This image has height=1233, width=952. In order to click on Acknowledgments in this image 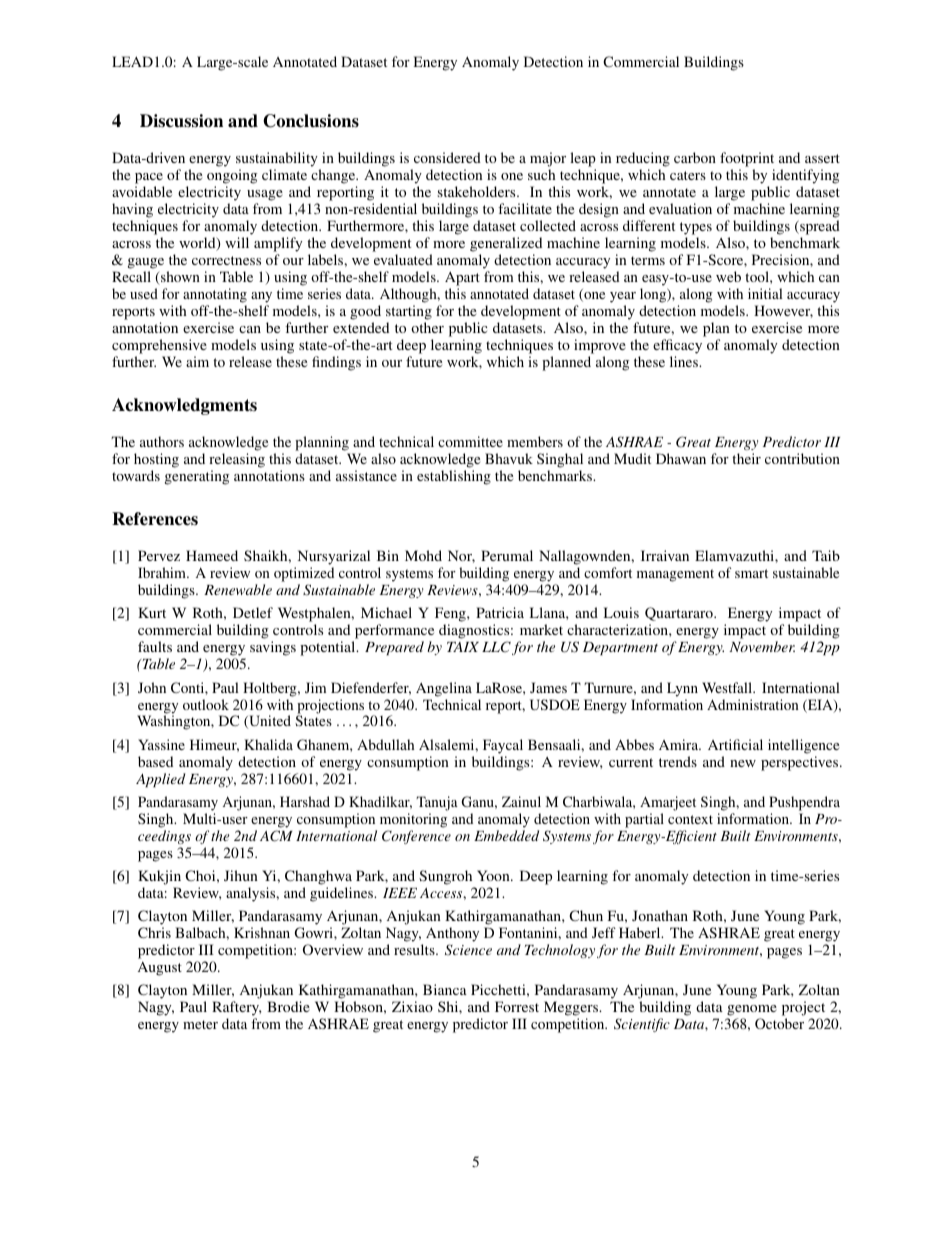, I will do `click(184, 406)`.
